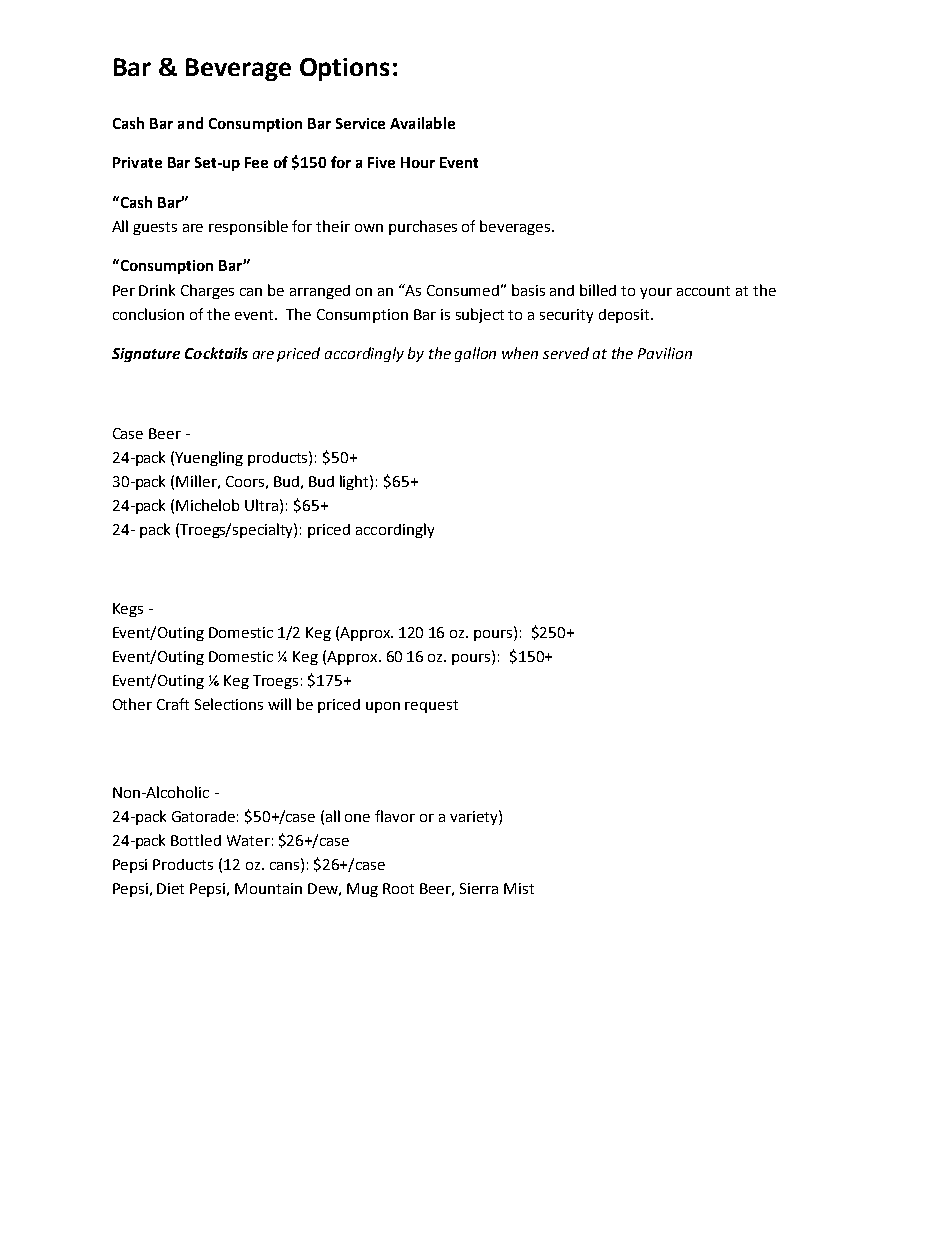 This screenshot has width=952, height=1233. Describe the element at coordinates (665, 353) in the screenshot. I see `Pavilion` at that location.
